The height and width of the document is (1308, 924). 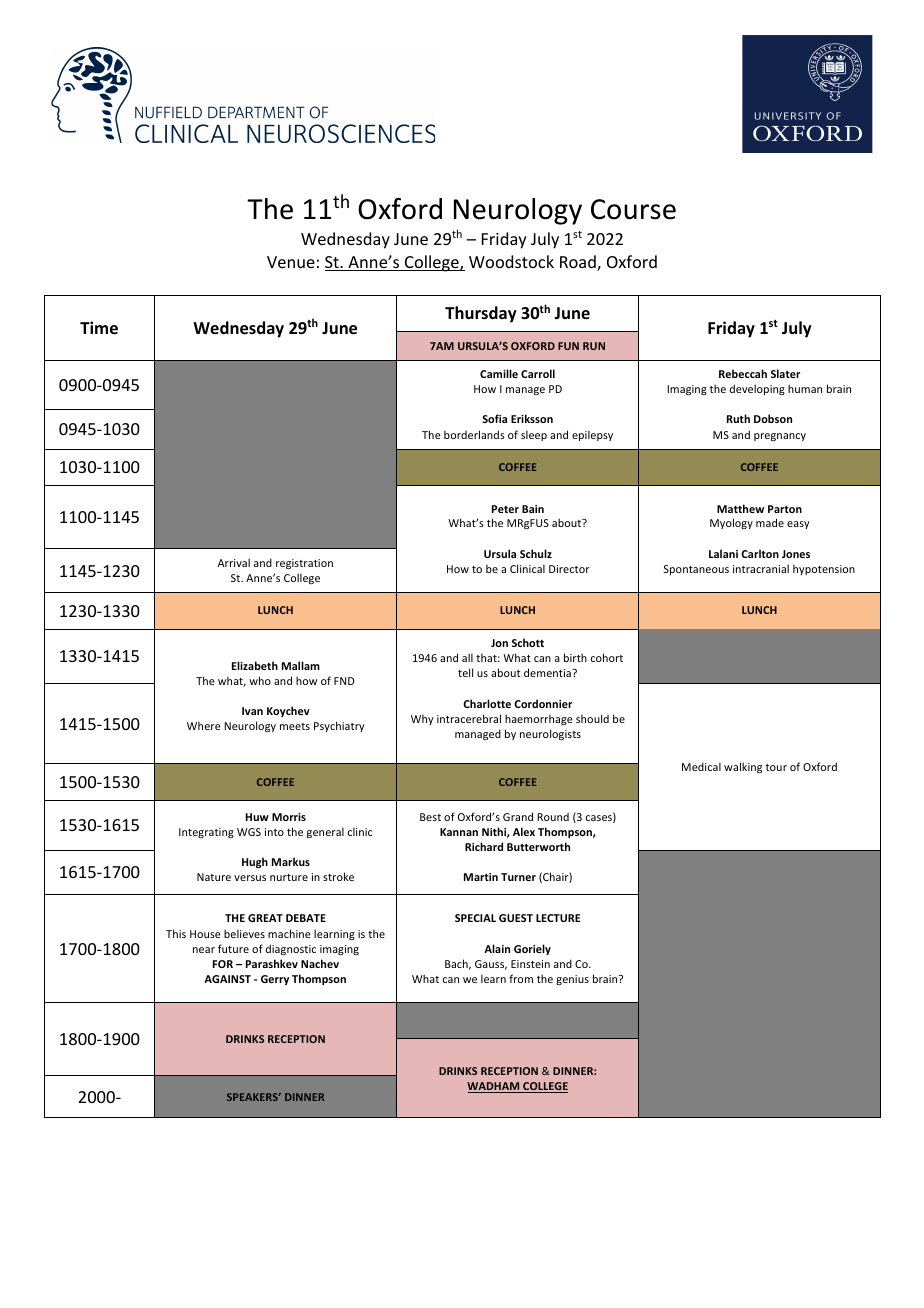 I want to click on developing, so click(x=757, y=389).
